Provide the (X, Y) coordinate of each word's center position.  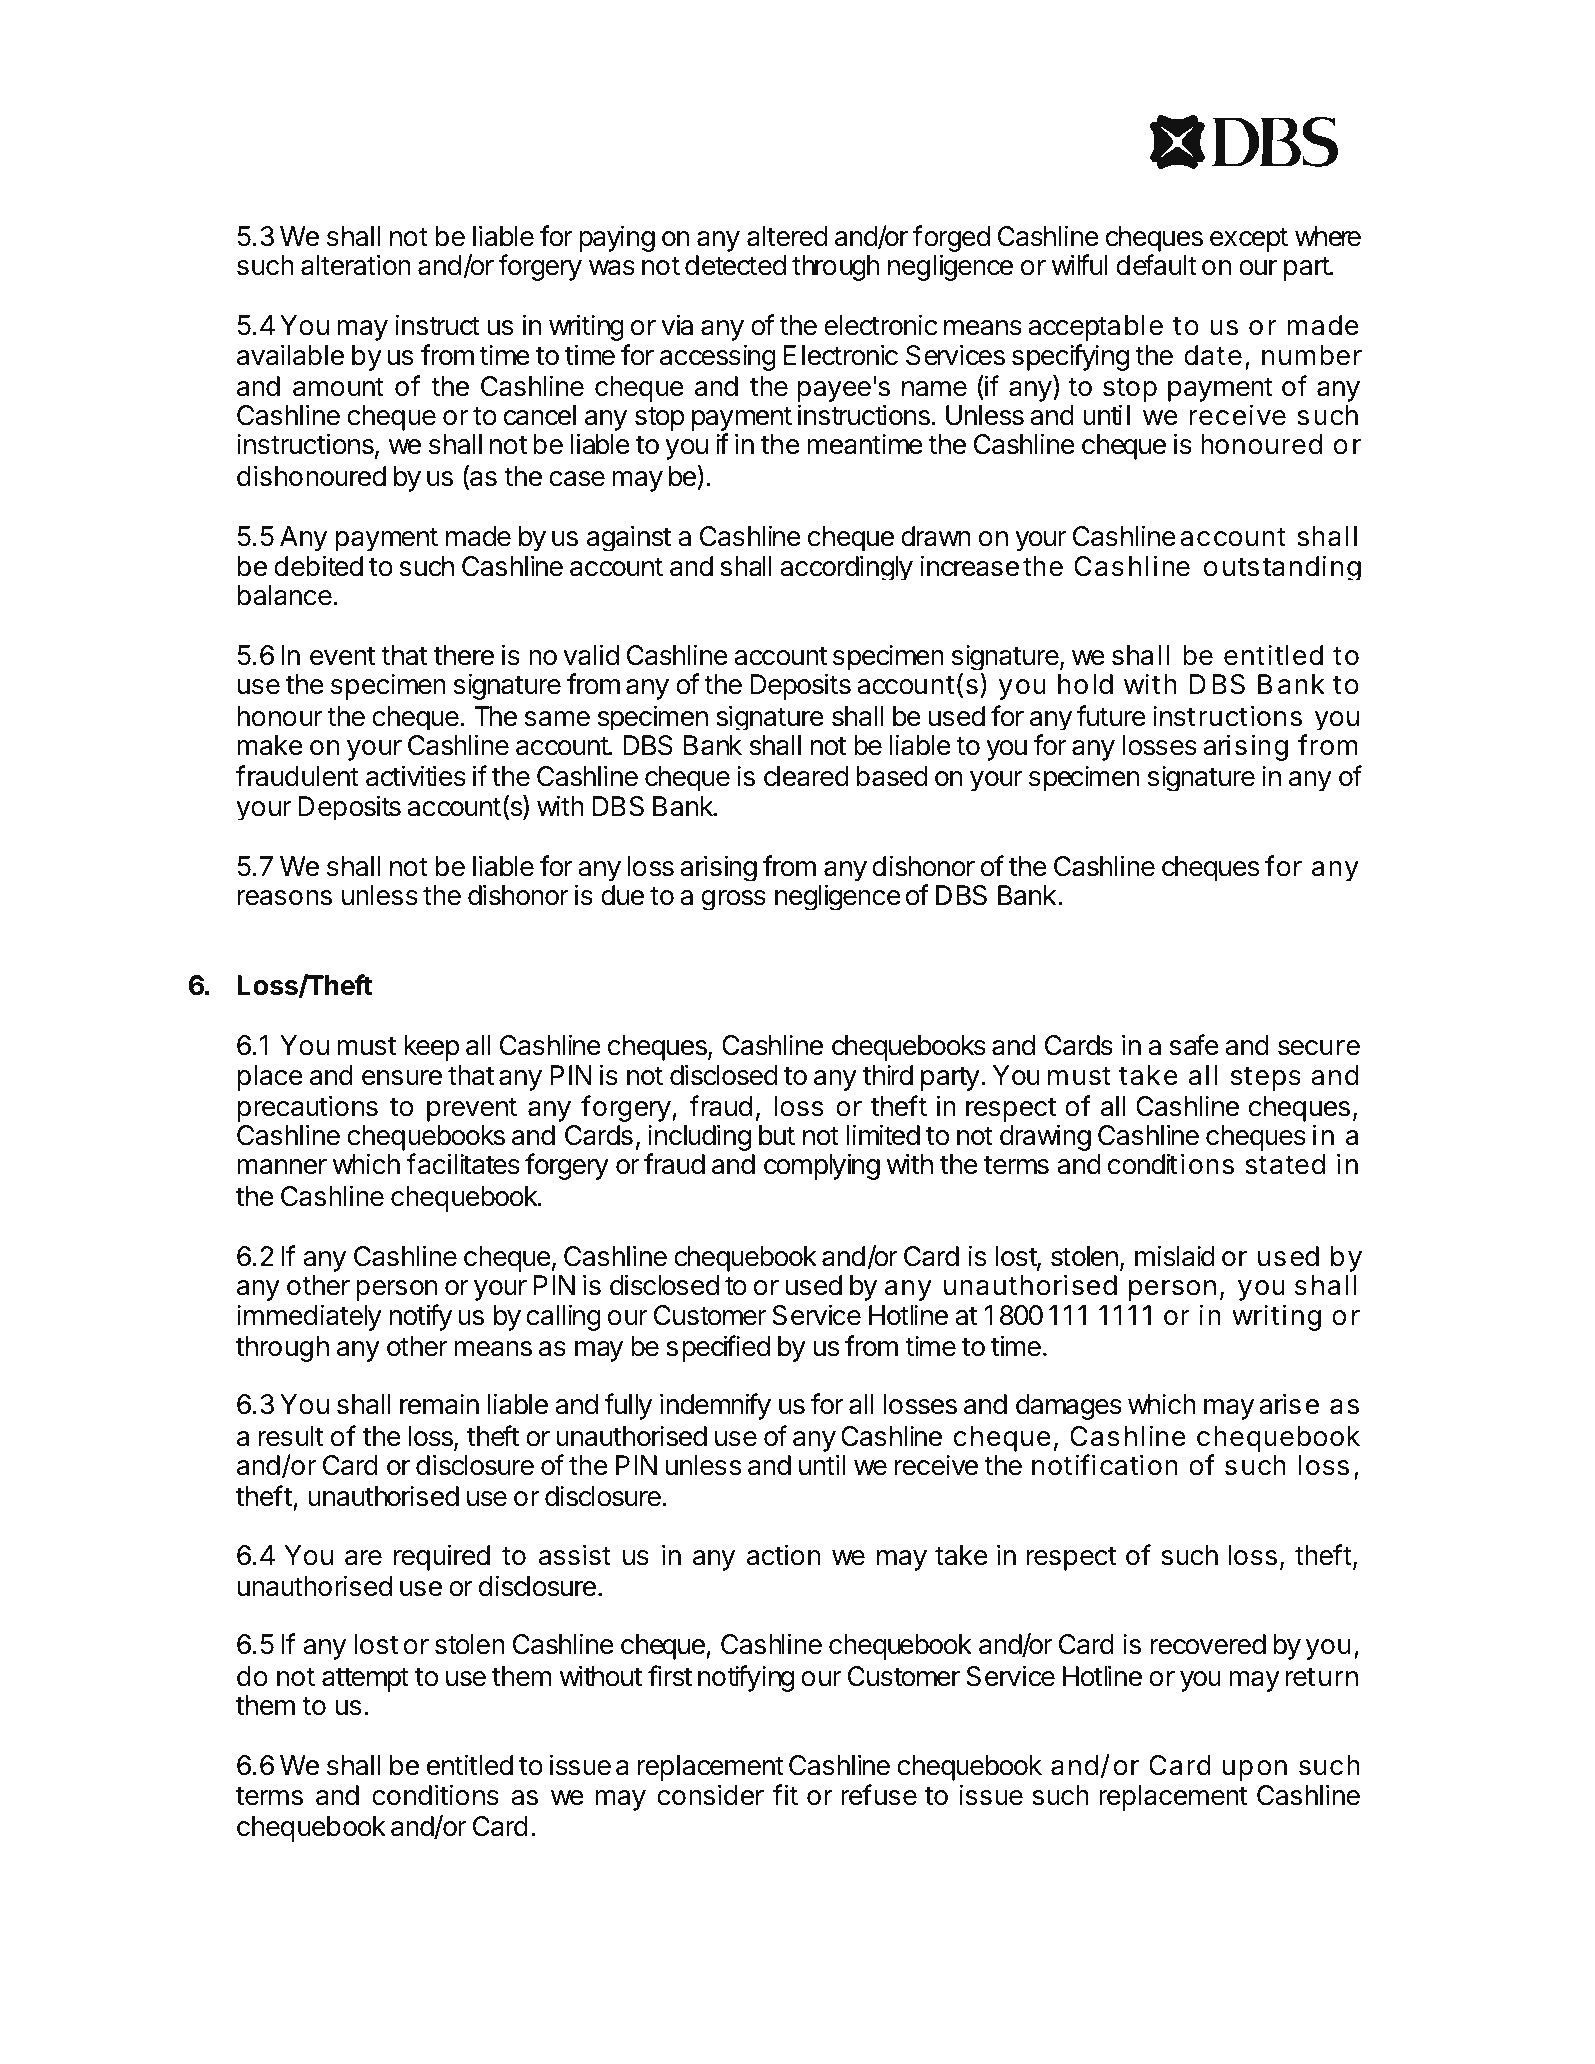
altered (787, 236)
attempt (365, 1679)
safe (1194, 1045)
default (1156, 265)
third (888, 1075)
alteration (356, 265)
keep (431, 1048)
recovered (1208, 1644)
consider (710, 1795)
